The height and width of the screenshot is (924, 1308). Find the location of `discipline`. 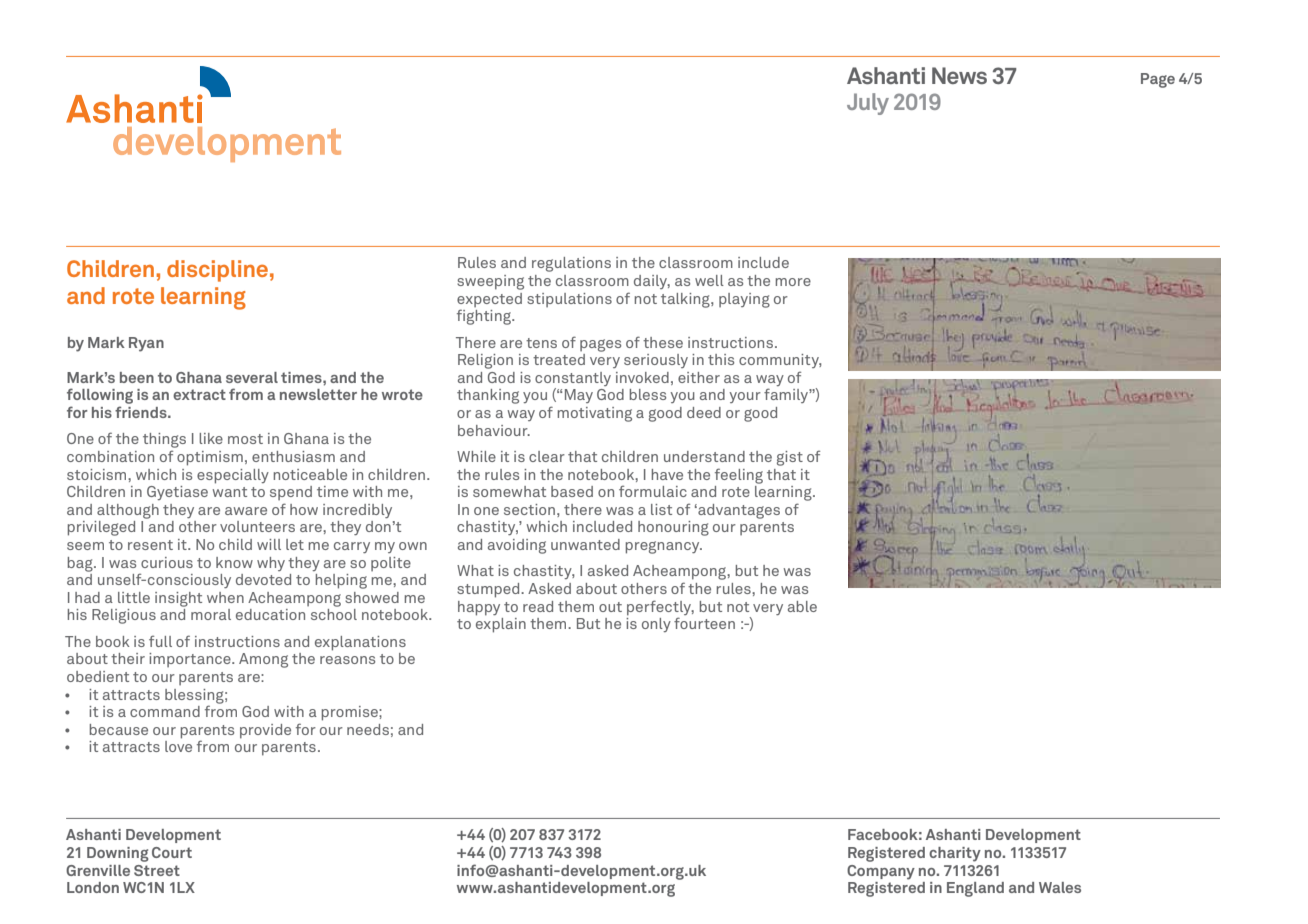

discipline is located at coordinates (217, 271).
